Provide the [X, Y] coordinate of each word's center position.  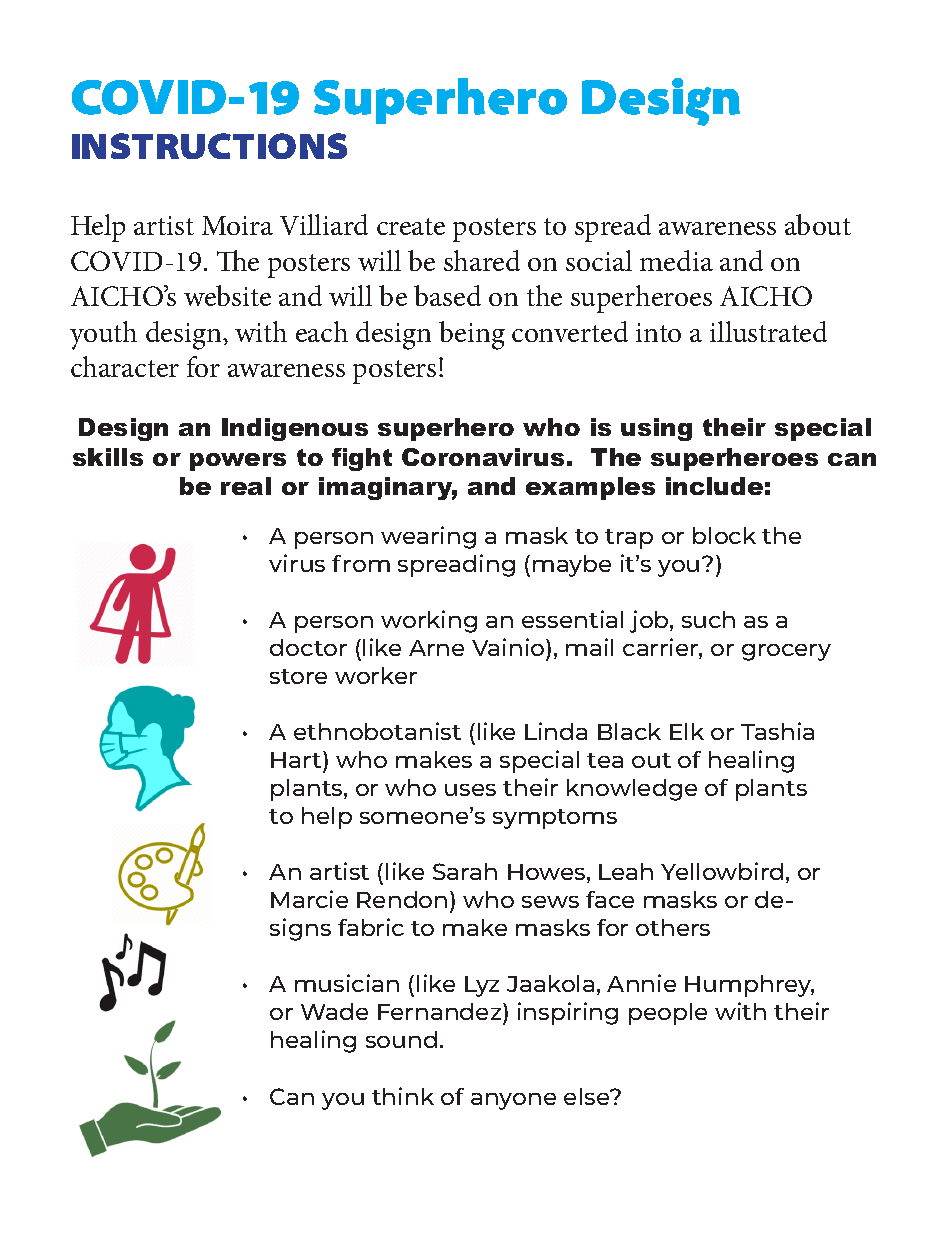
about [818, 224]
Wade [334, 1011]
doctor [308, 647]
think [403, 1096]
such [708, 619]
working [429, 621]
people [668, 1014]
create [411, 226]
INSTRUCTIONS [209, 146]
